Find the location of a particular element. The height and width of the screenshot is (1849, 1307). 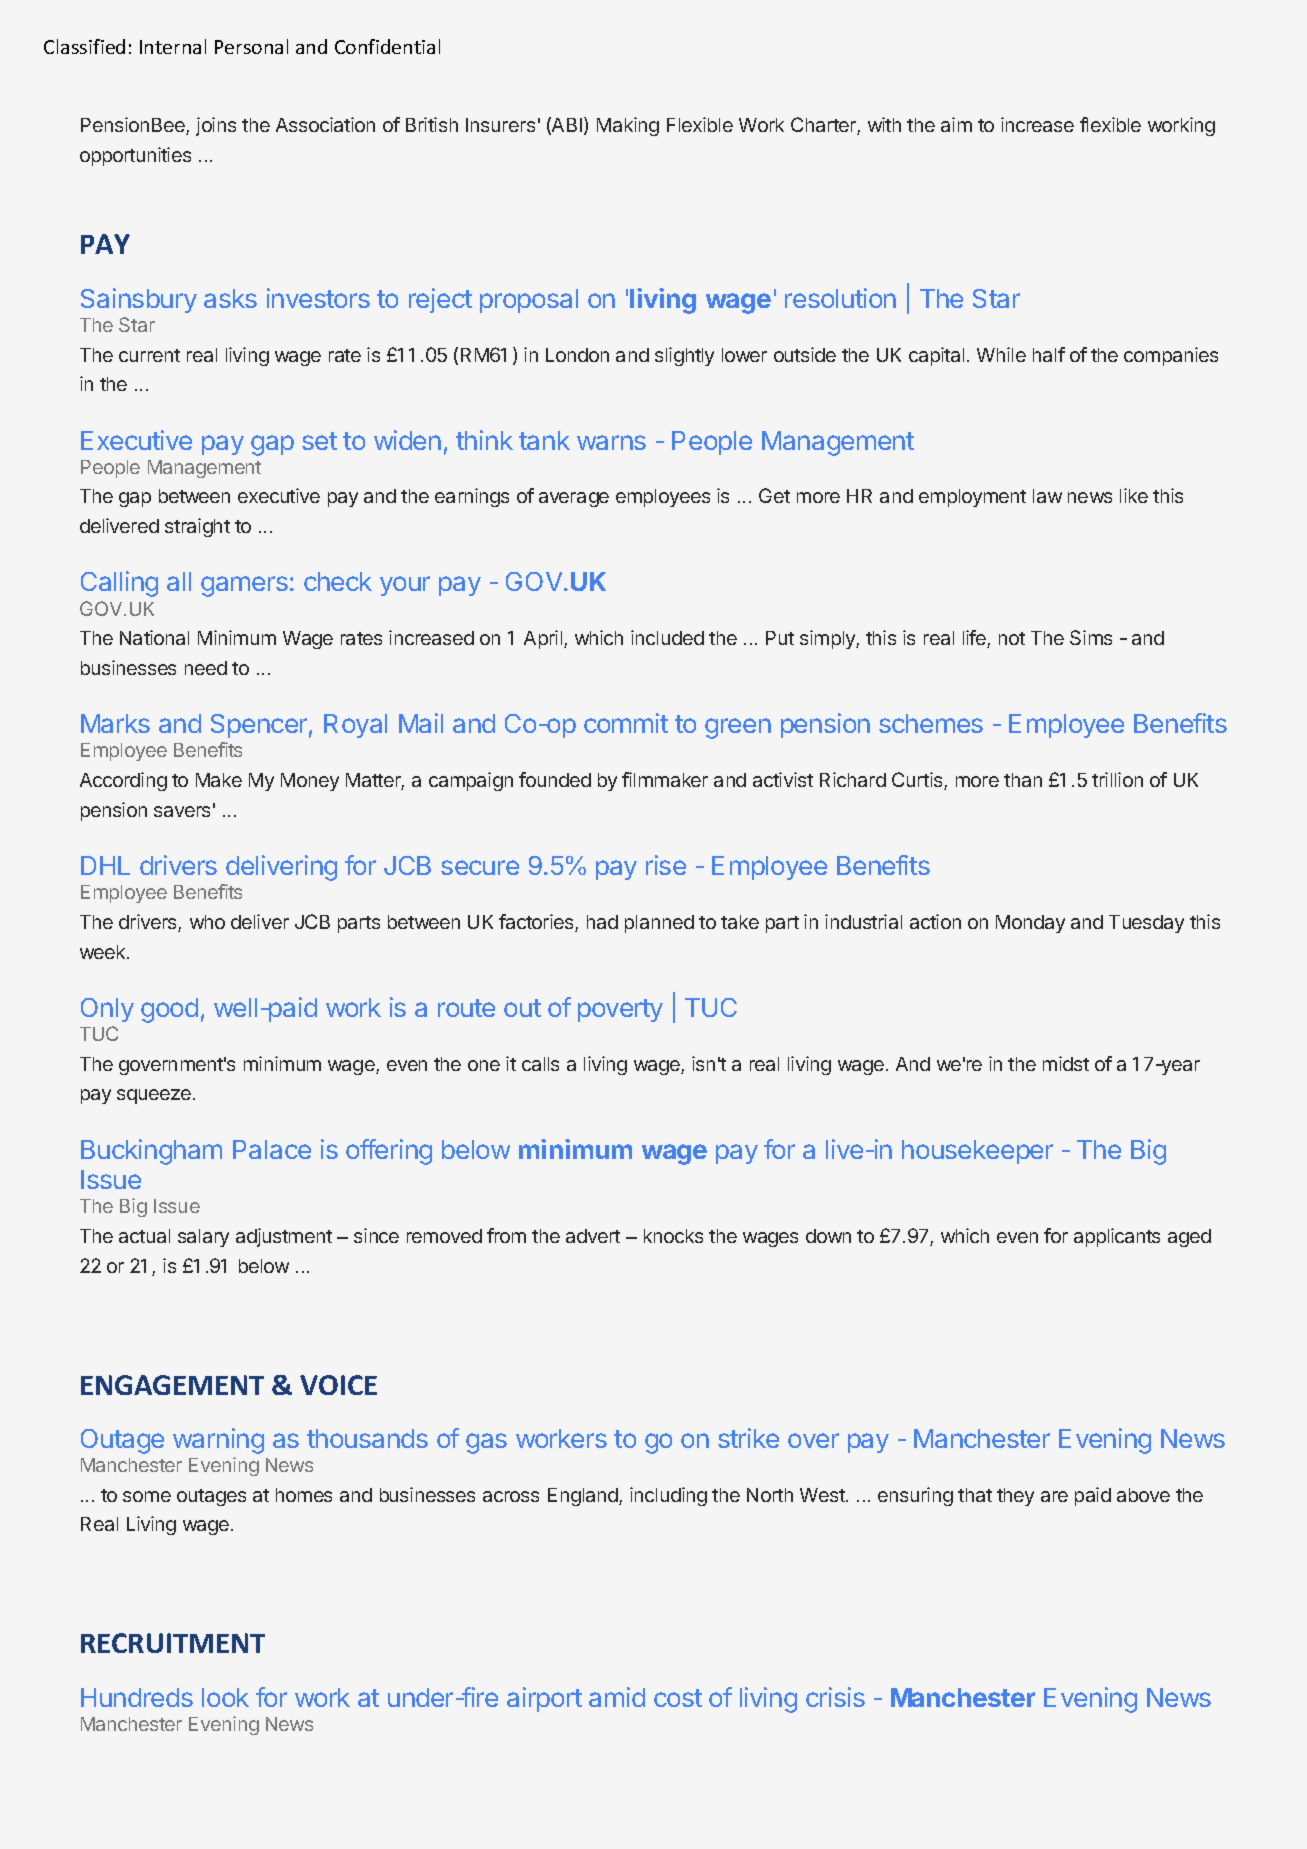

who is located at coordinates (207, 922).
